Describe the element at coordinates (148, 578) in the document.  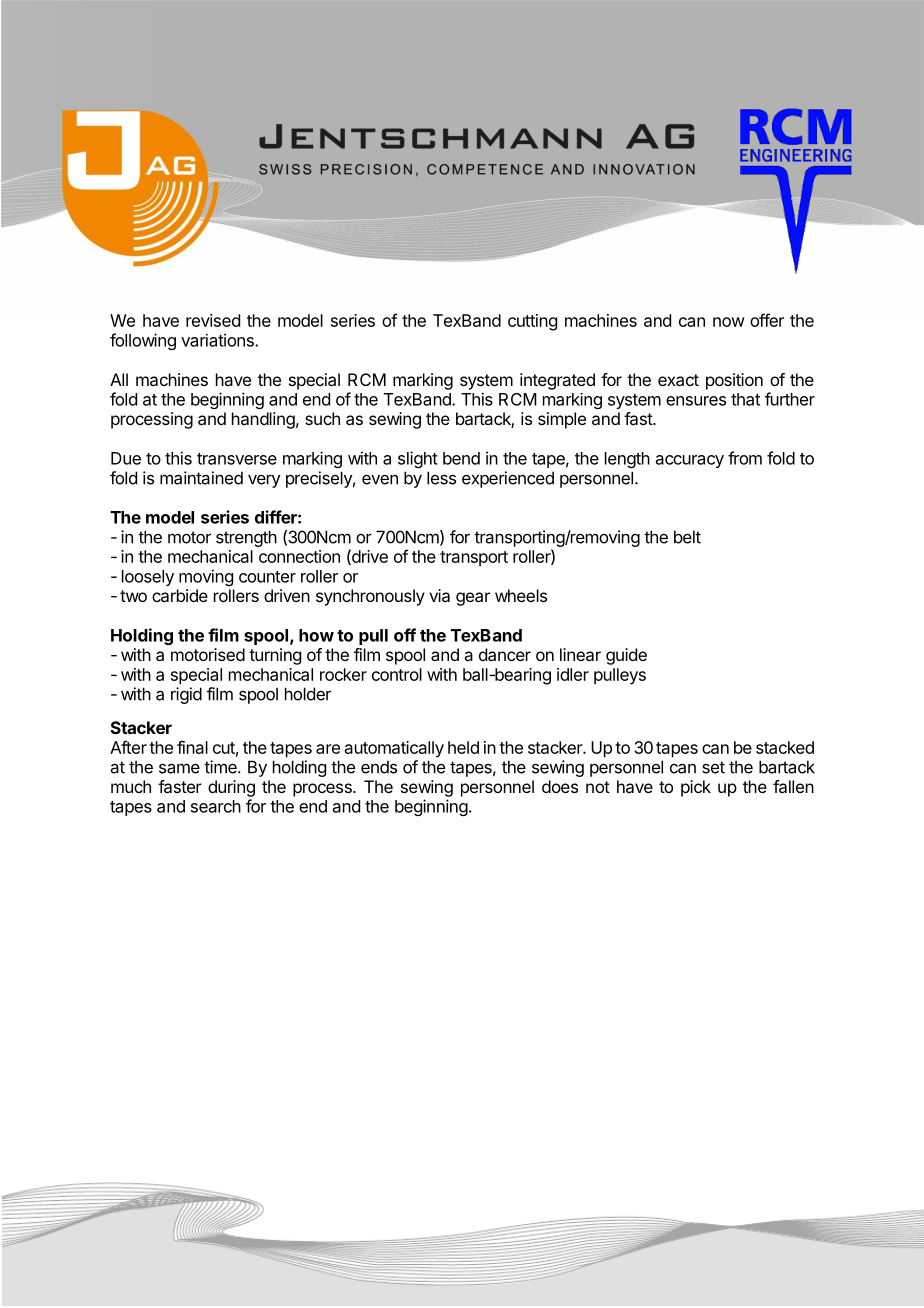
I see `loosely` at that location.
